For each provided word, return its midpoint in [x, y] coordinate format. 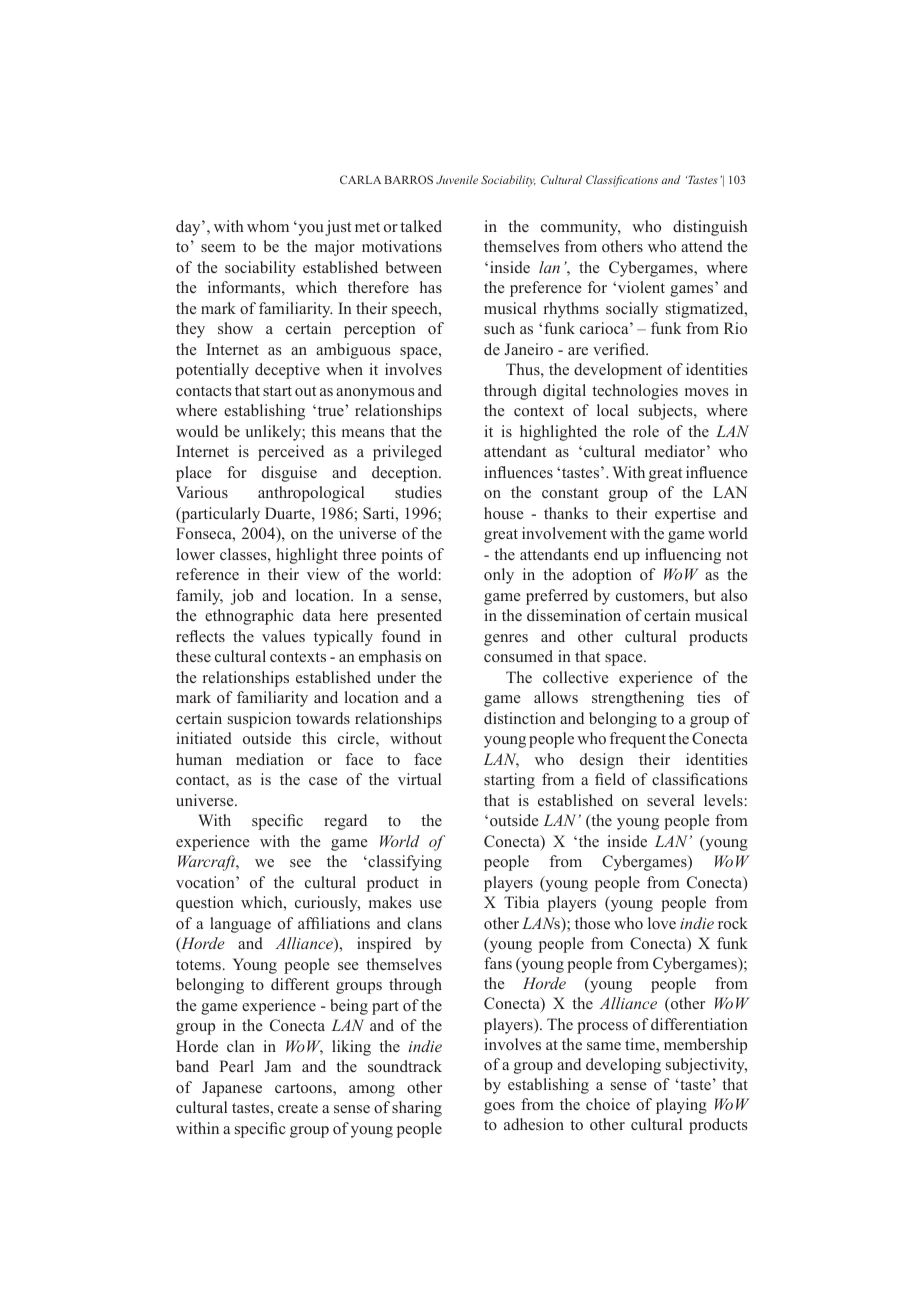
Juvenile [457, 179]
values [283, 636]
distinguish [710, 228]
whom [268, 226]
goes [499, 1108]
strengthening [638, 699]
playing [681, 1106]
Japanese [232, 1089]
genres [506, 640]
